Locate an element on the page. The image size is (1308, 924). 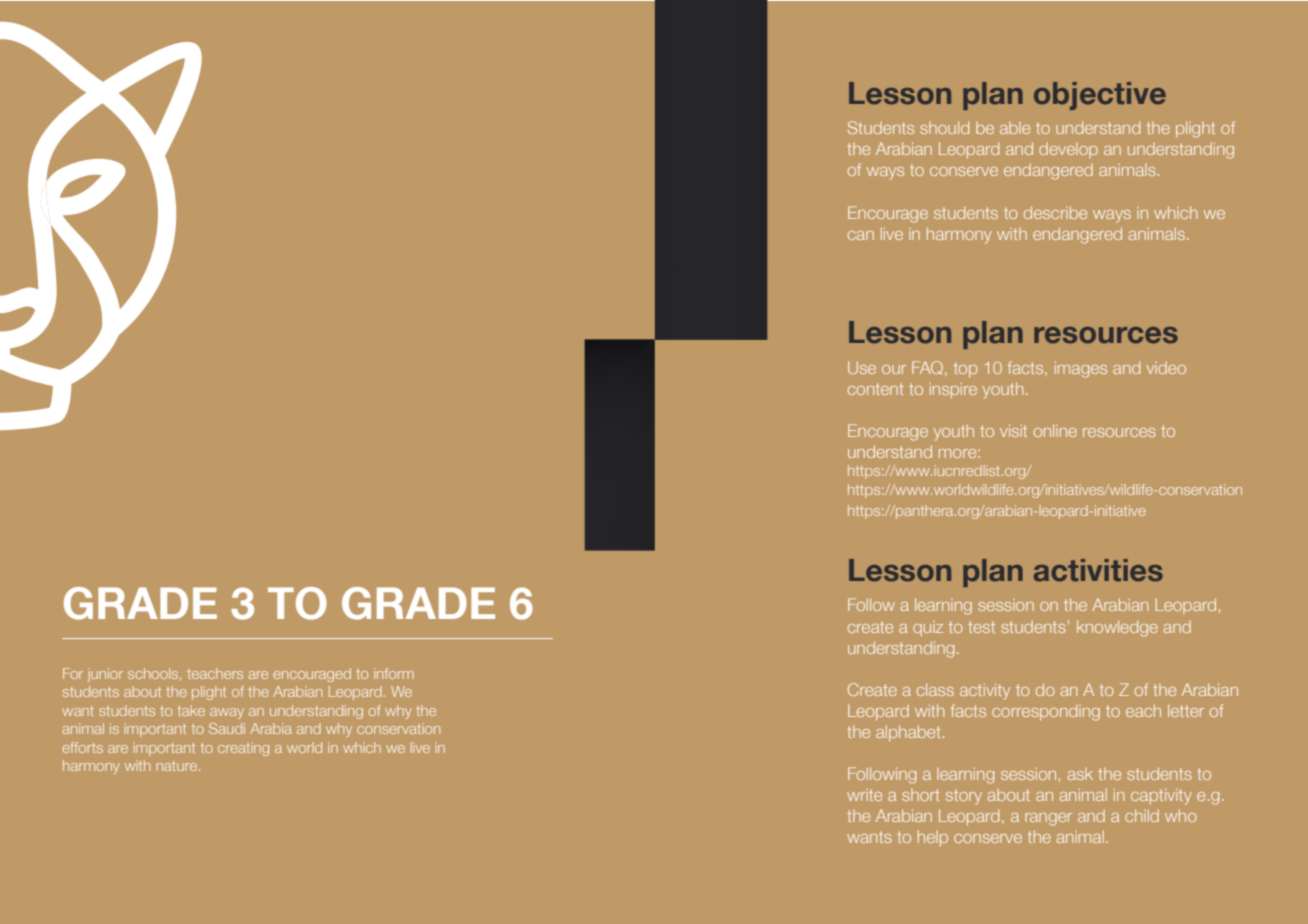
able is located at coordinates (1015, 128).
